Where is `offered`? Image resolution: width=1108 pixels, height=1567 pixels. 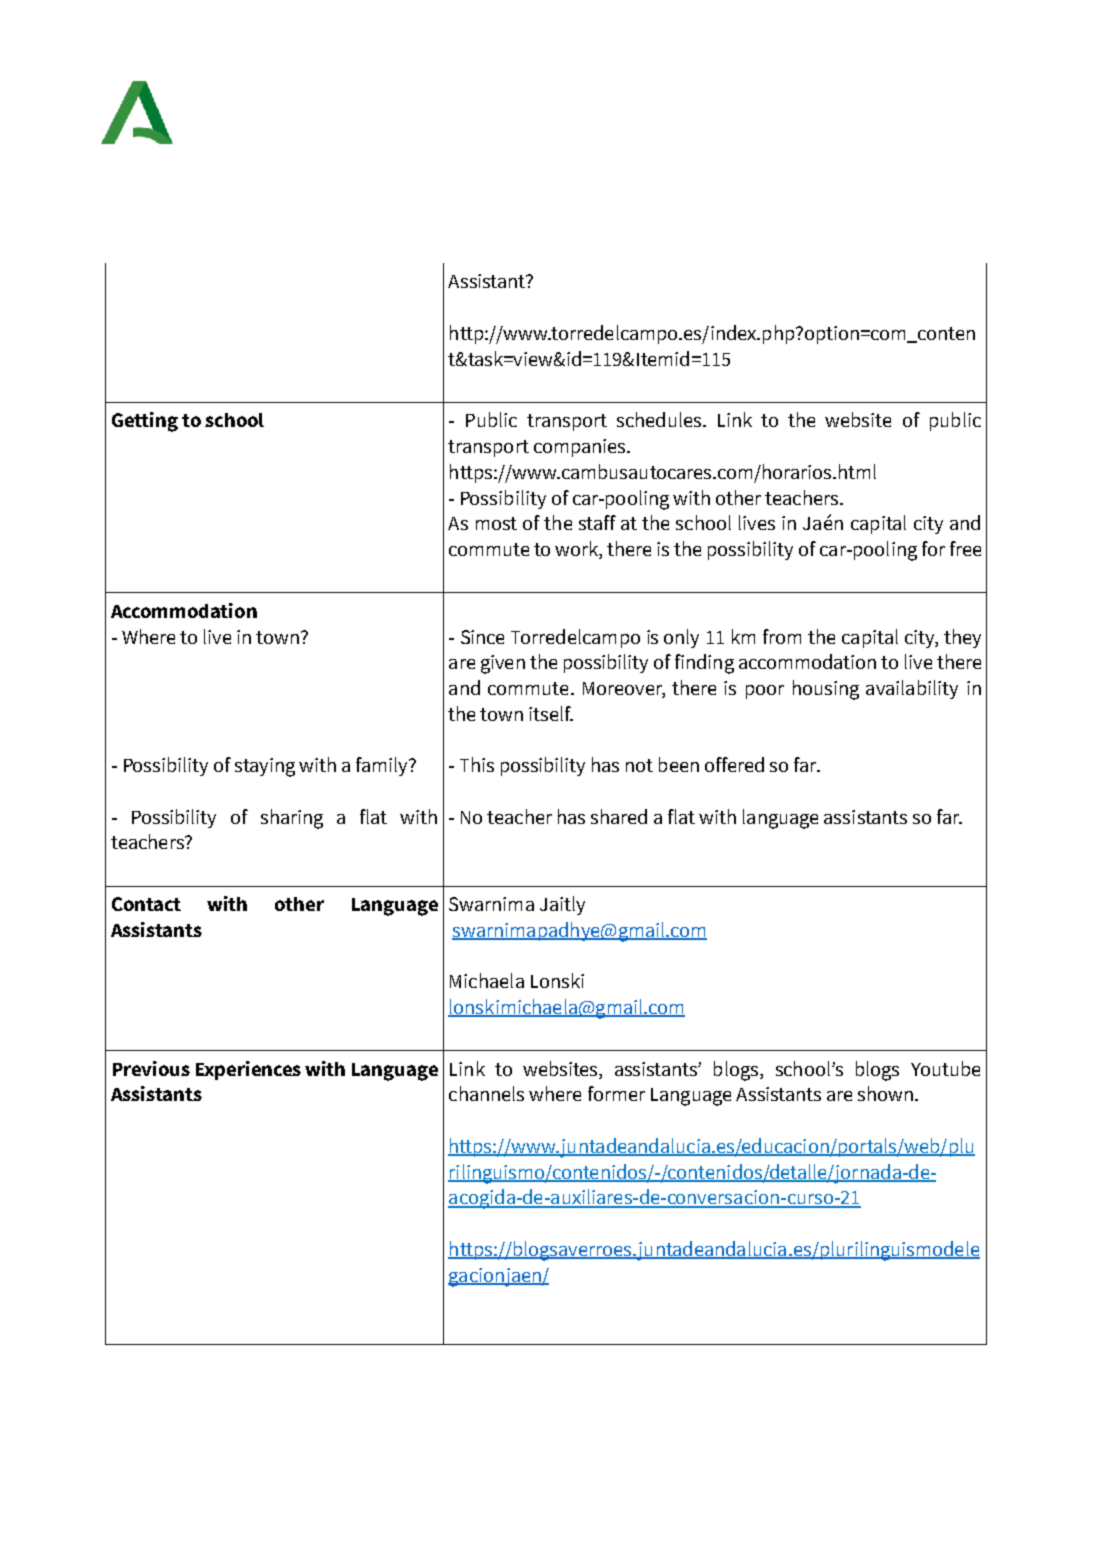 offered is located at coordinates (734, 764).
